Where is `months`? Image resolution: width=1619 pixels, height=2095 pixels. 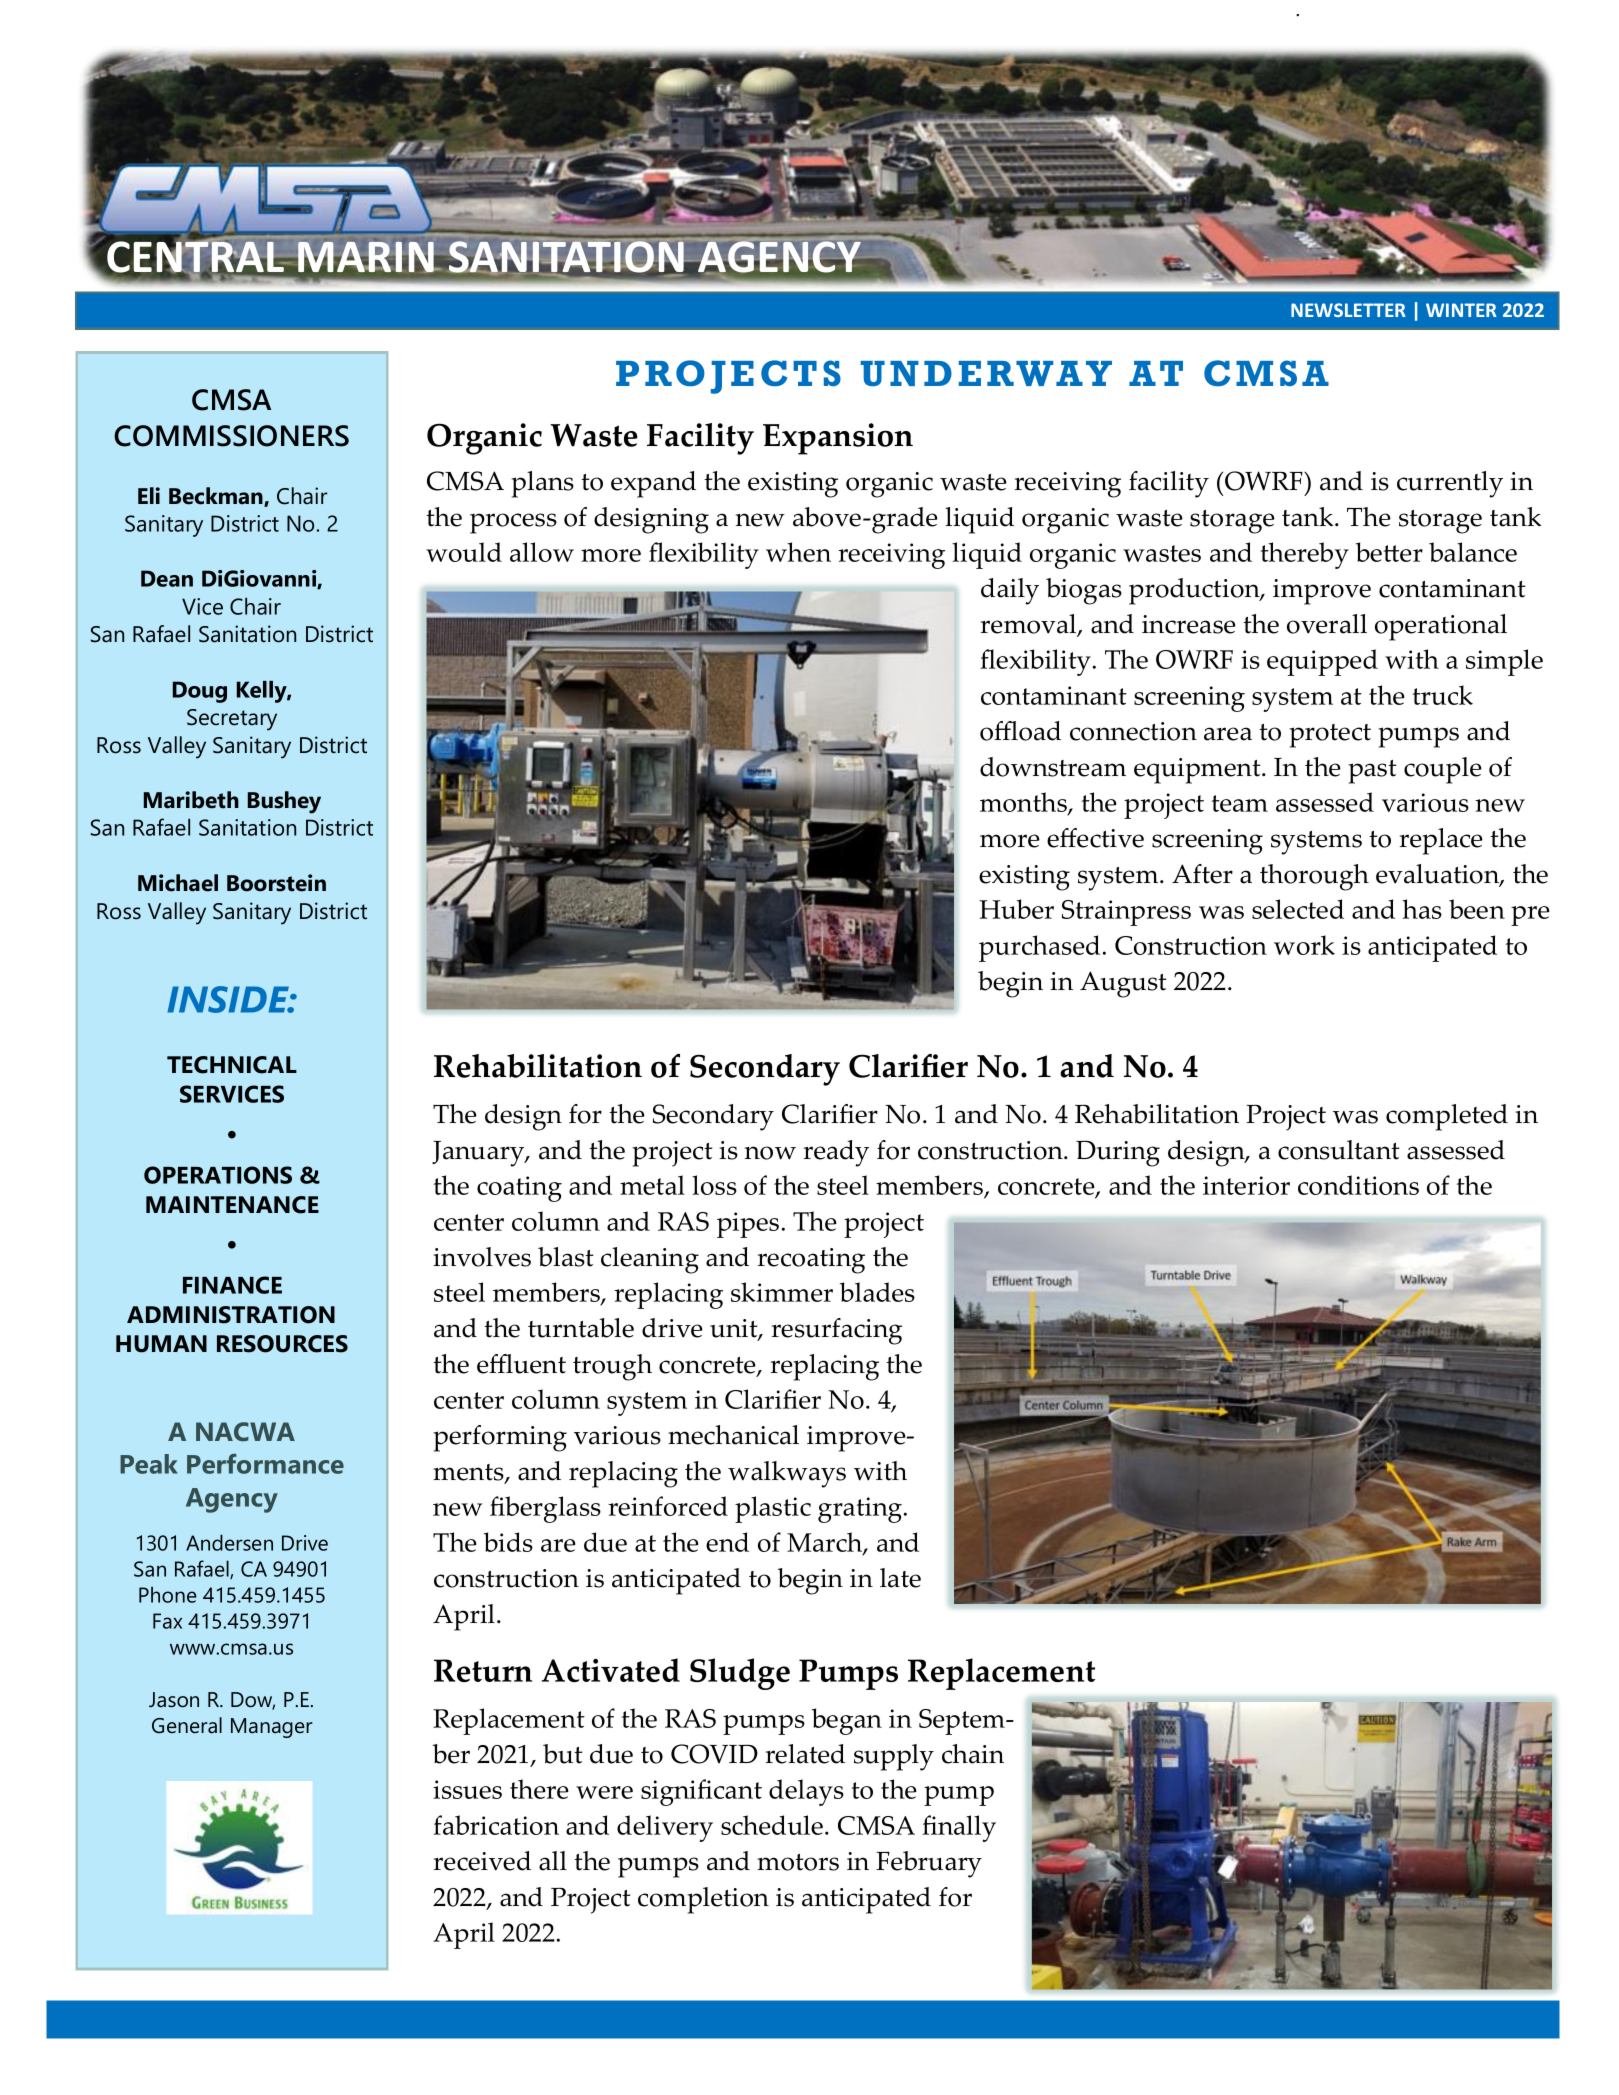 months is located at coordinates (1024, 803).
